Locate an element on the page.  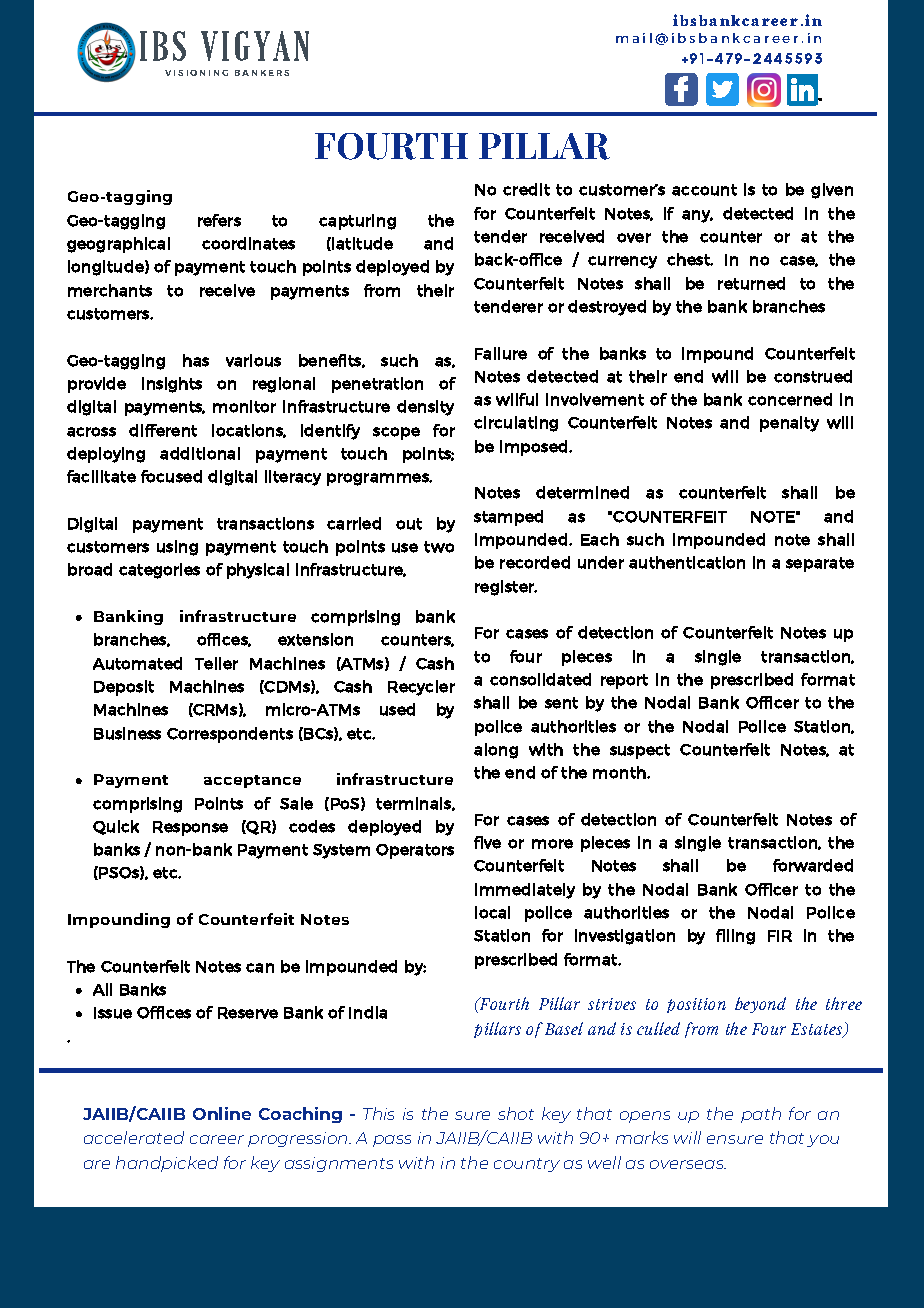
forwarded is located at coordinates (813, 865).
